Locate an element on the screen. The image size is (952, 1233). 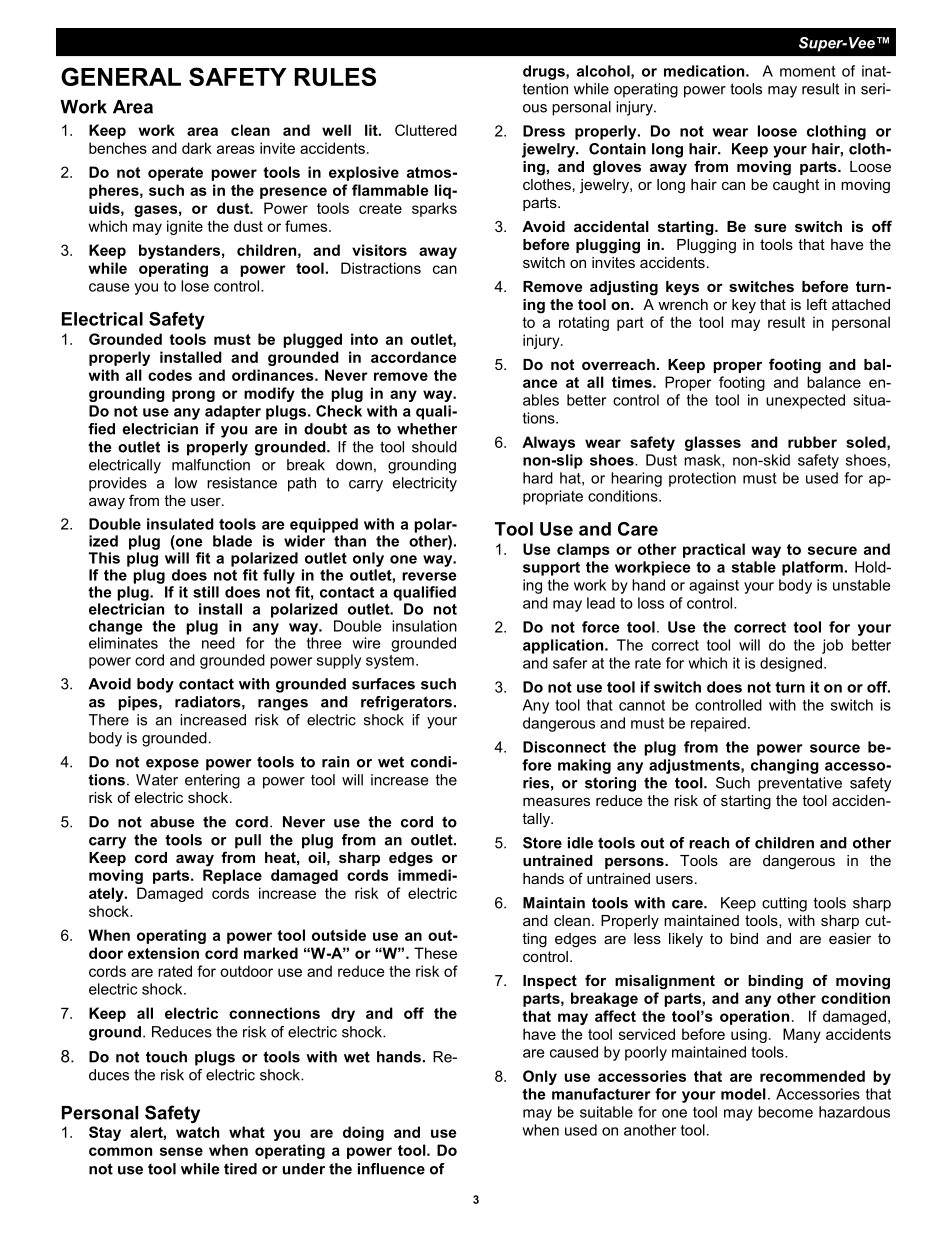
entering is located at coordinates (212, 781).
